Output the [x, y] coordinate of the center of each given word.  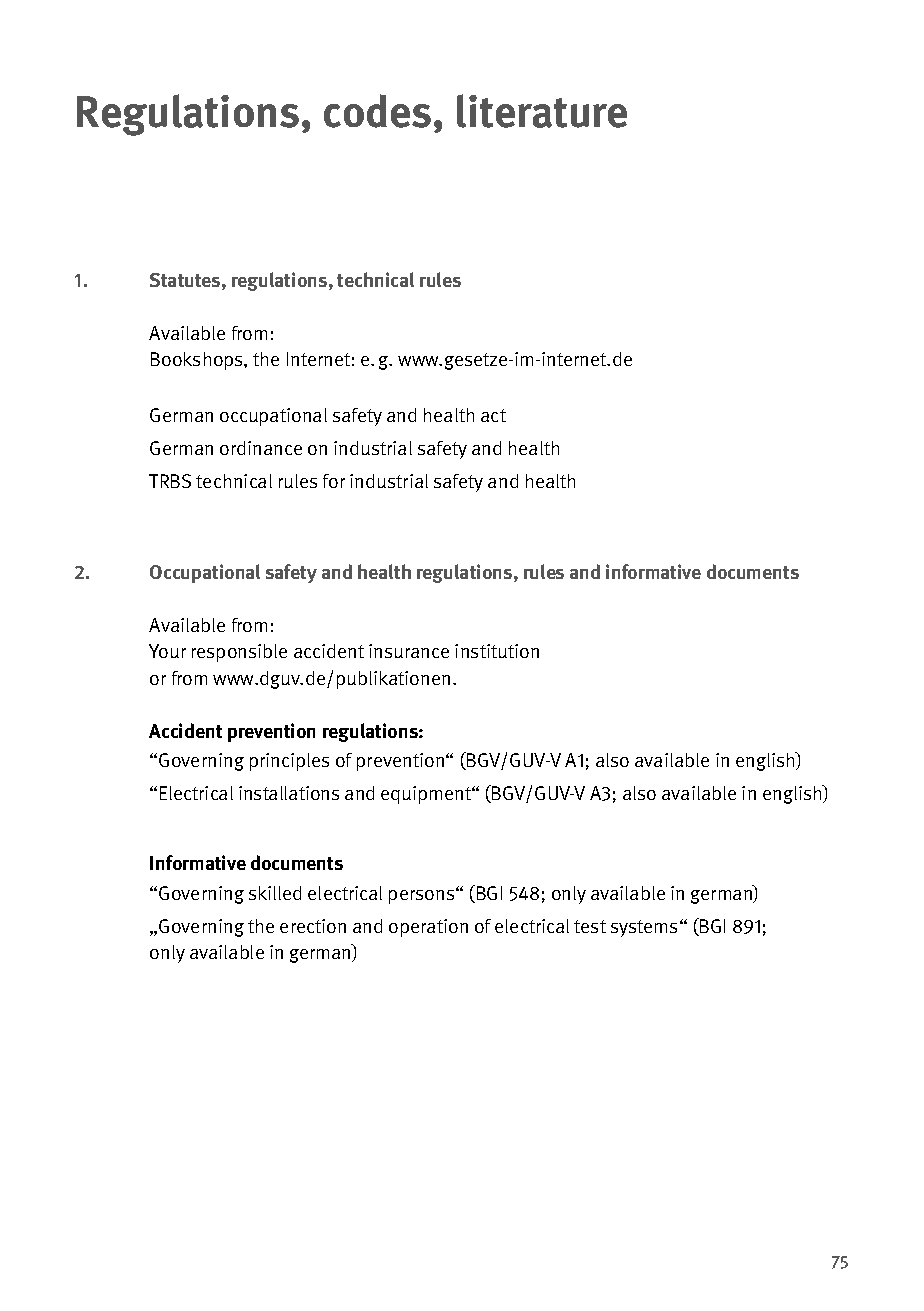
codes [377, 111]
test [590, 926]
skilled [275, 893]
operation [428, 928]
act [493, 415]
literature [542, 111]
